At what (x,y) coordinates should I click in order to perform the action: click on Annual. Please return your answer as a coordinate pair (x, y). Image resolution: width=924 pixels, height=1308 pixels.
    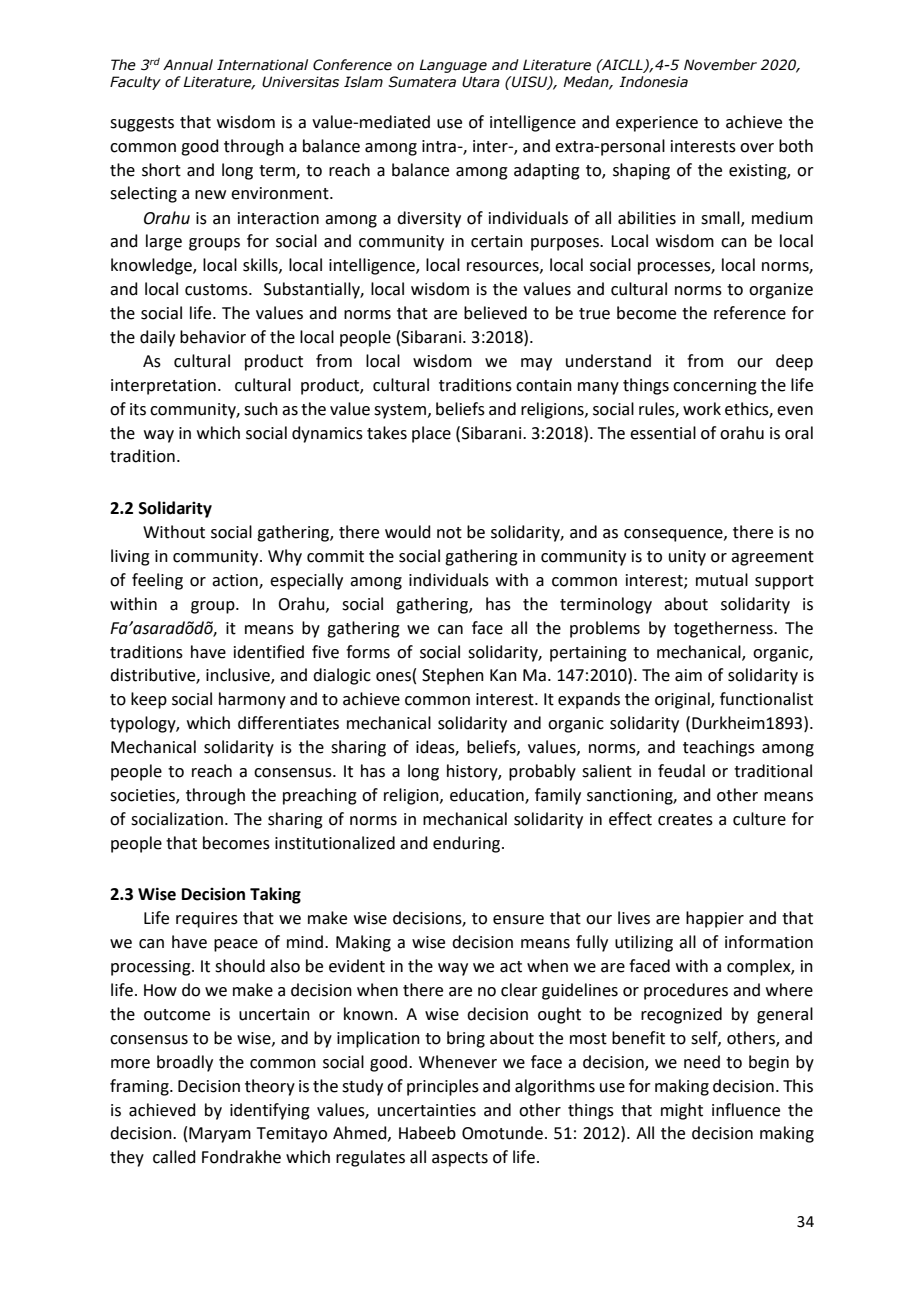
    Looking at the image, I should click on (188, 65).
